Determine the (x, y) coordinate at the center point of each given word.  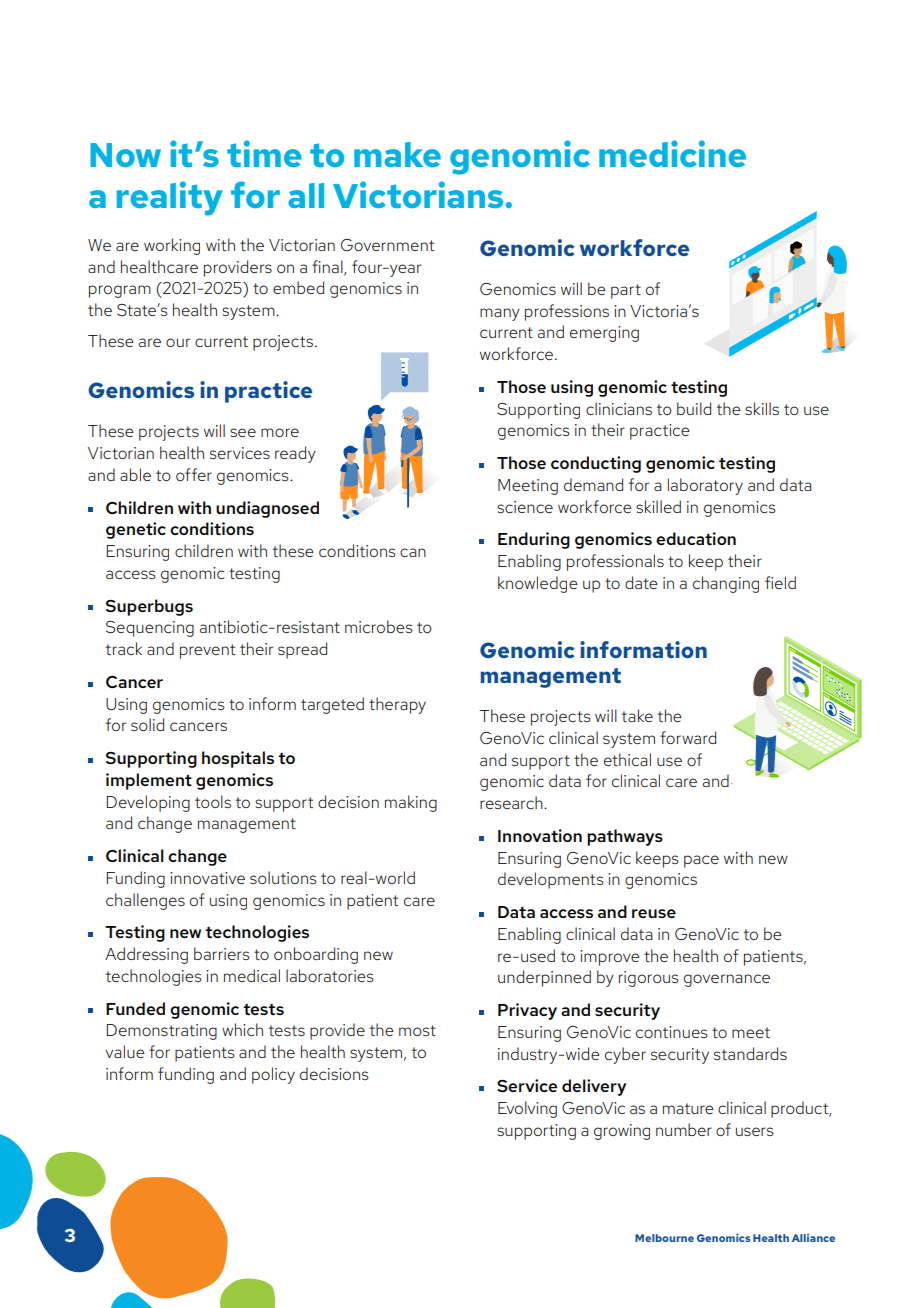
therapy (397, 705)
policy (273, 1075)
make (397, 154)
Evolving (527, 1109)
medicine (672, 153)
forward (688, 737)
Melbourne (664, 1238)
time (264, 153)
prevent (207, 651)
